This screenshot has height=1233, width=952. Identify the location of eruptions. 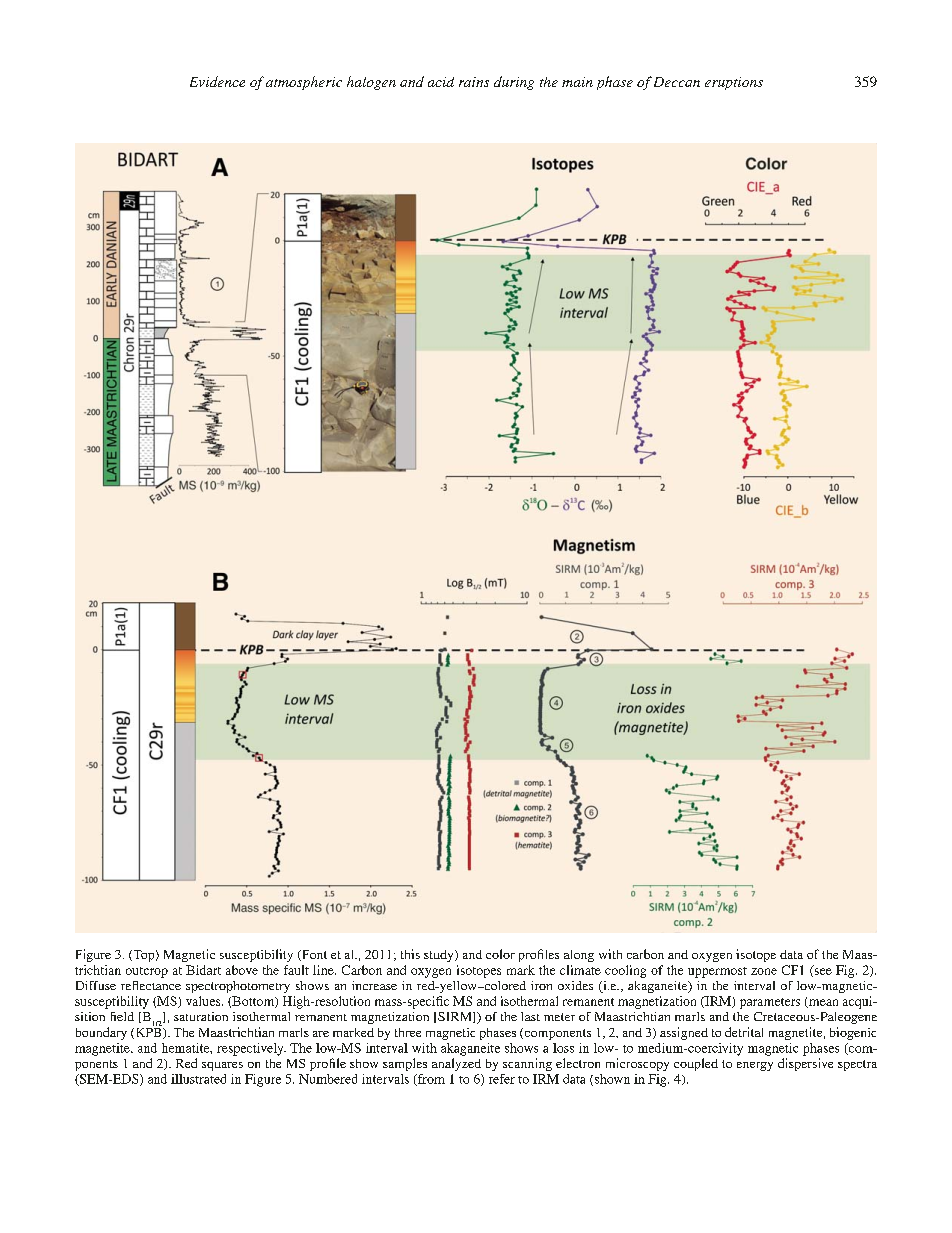
(734, 83).
